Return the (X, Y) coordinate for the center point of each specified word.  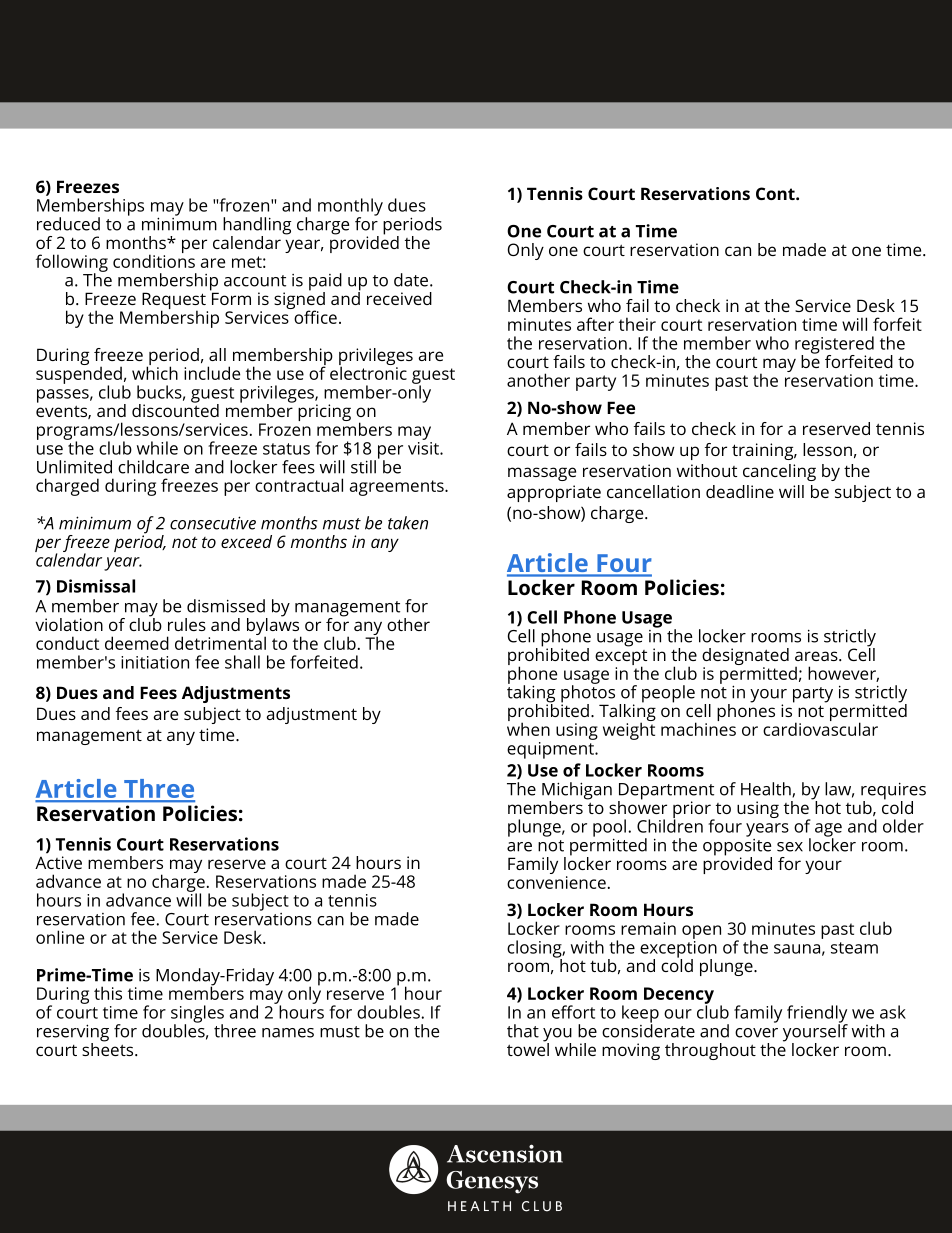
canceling (779, 472)
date (412, 280)
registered (834, 346)
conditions (154, 260)
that (523, 1031)
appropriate (554, 493)
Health (767, 789)
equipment (551, 749)
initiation (155, 662)
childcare (153, 467)
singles (197, 1015)
